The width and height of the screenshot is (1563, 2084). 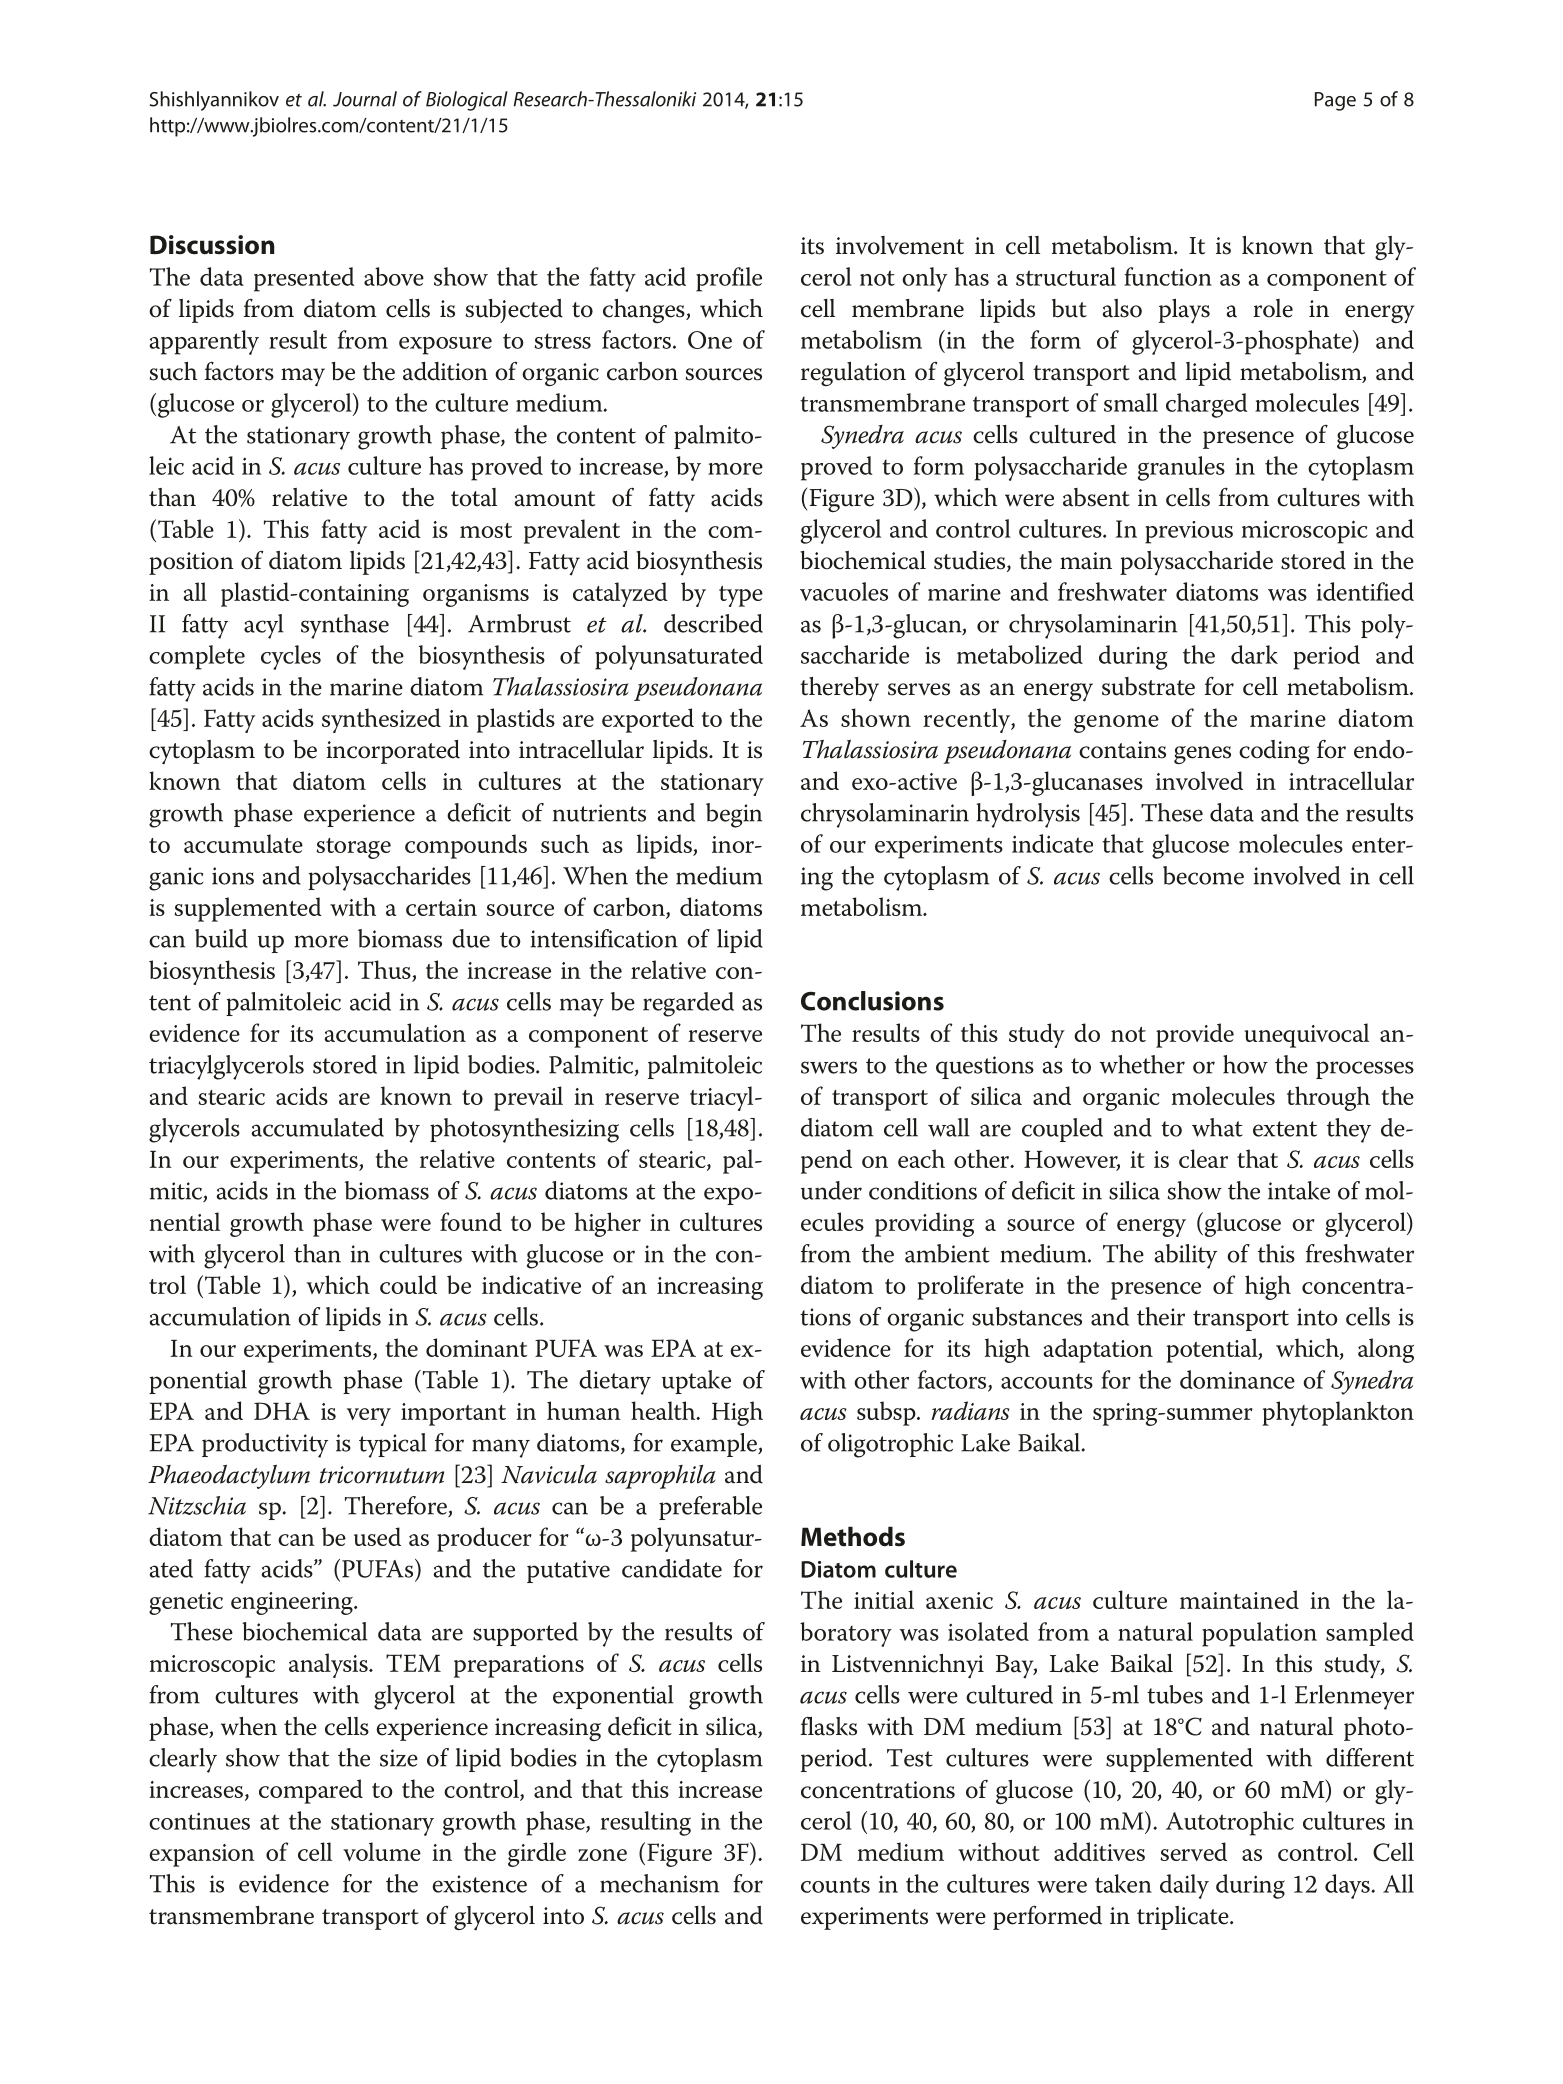 What do you see at coordinates (408, 1284) in the screenshot?
I see `could` at bounding box center [408, 1284].
